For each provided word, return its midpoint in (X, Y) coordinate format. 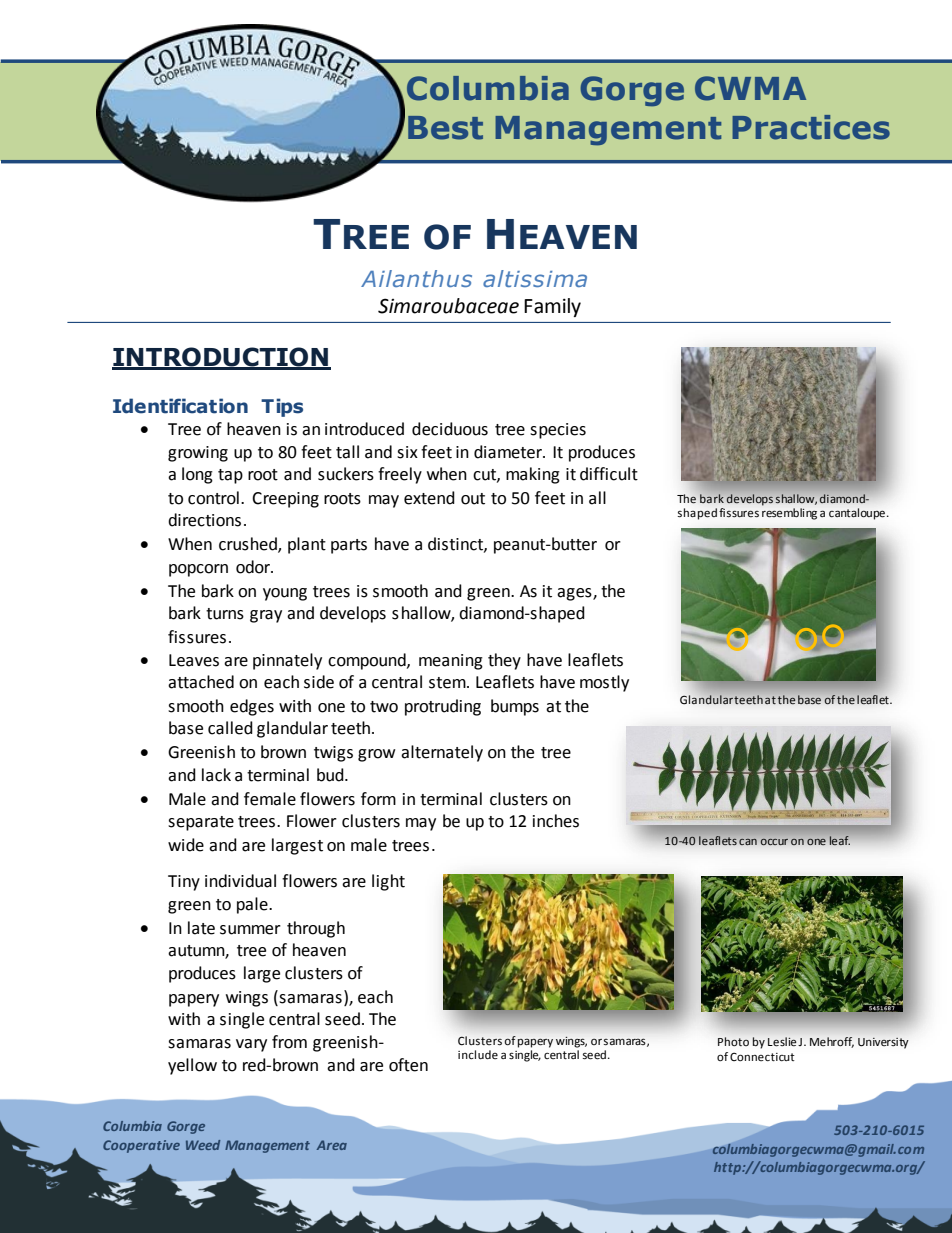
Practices (811, 127)
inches (556, 821)
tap (230, 476)
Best (445, 128)
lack (216, 775)
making (533, 475)
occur (774, 841)
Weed (203, 1145)
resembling (789, 512)
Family (552, 307)
